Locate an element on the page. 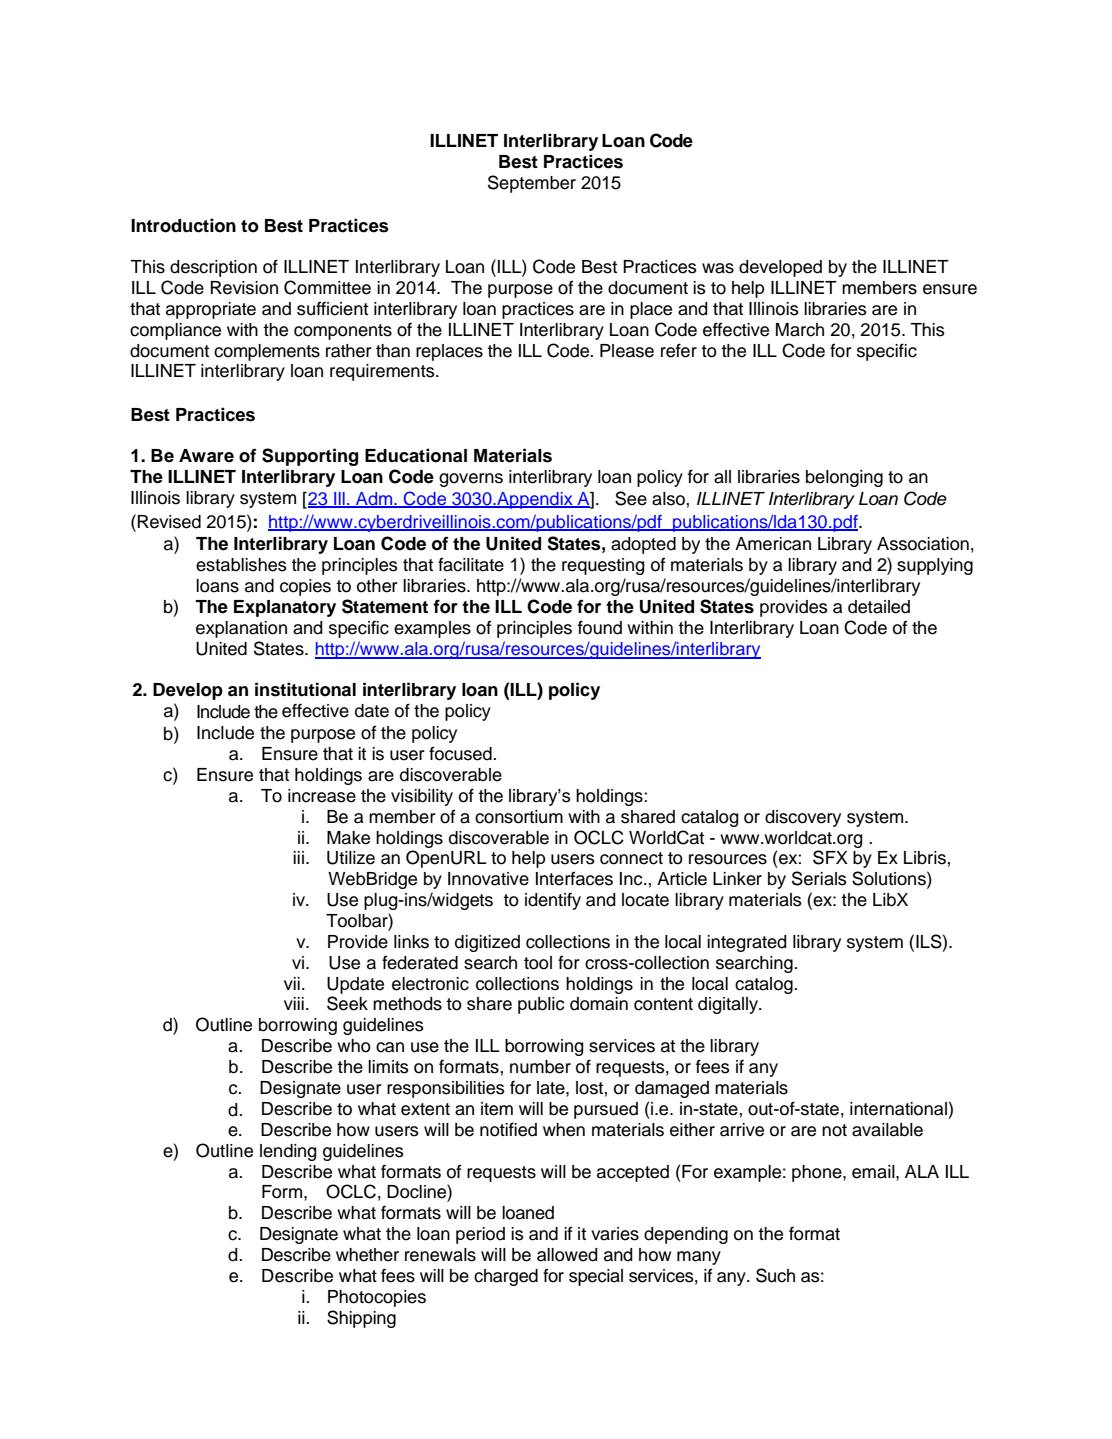 The height and width of the image is (1439, 1112). establishes is located at coordinates (241, 565).
